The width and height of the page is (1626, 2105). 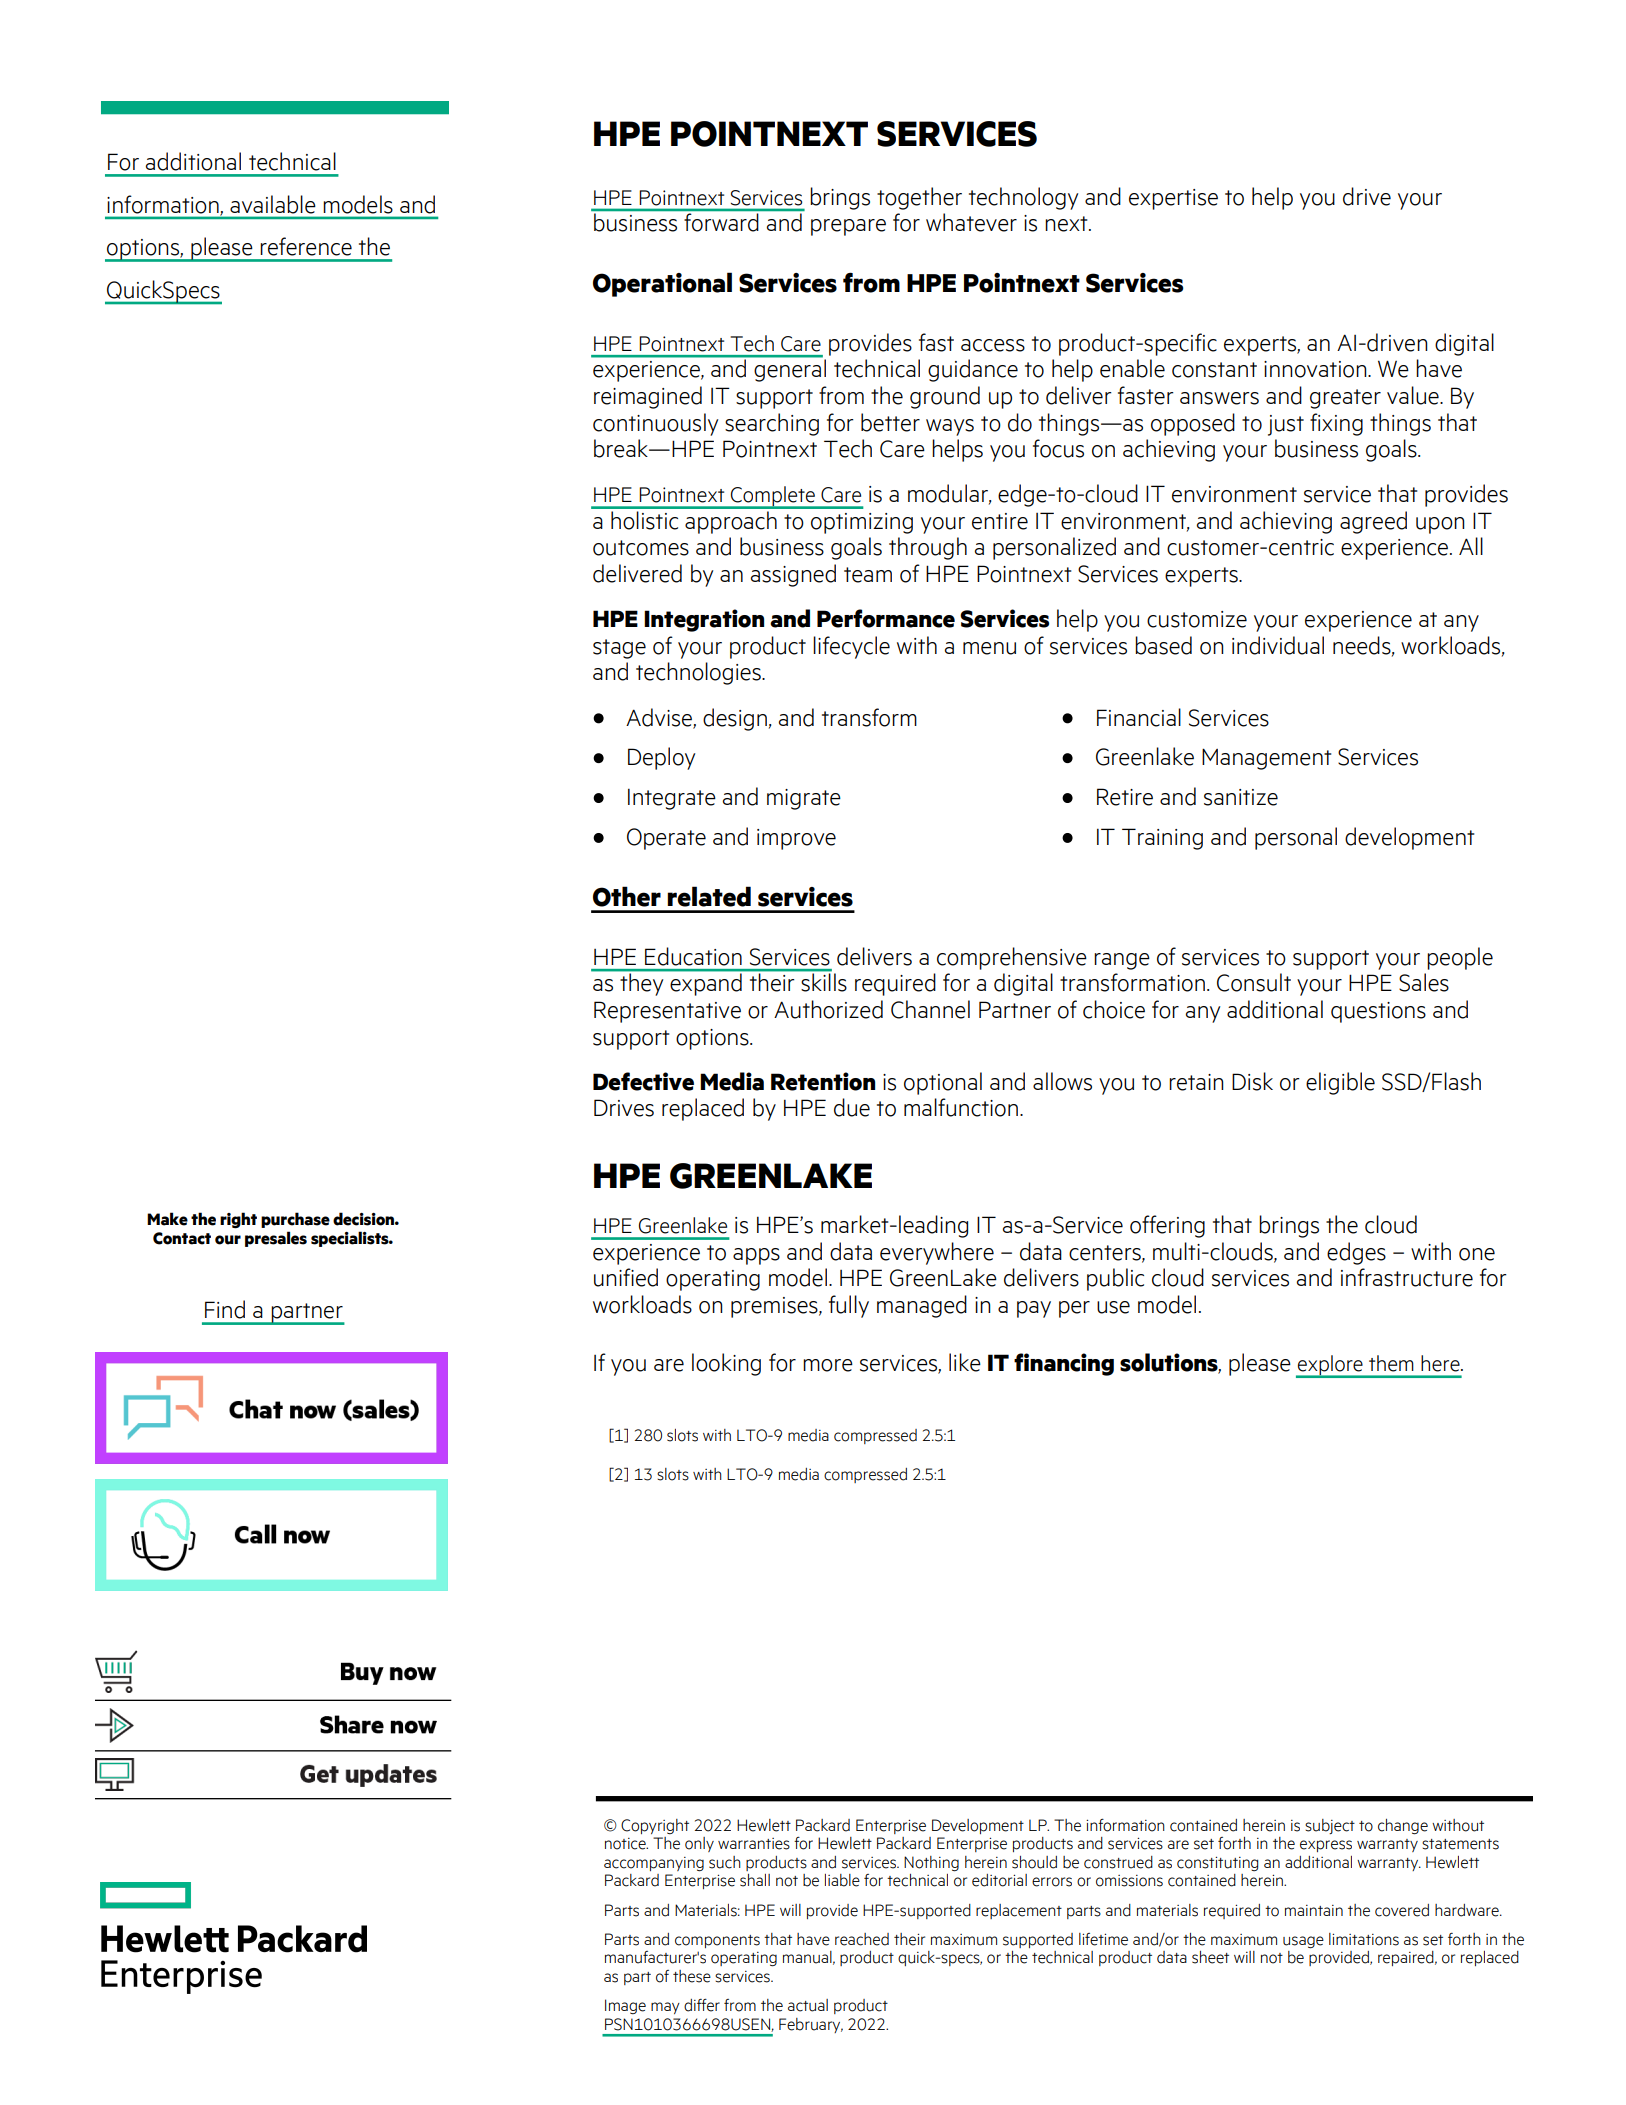 I want to click on notice, so click(x=626, y=1844).
